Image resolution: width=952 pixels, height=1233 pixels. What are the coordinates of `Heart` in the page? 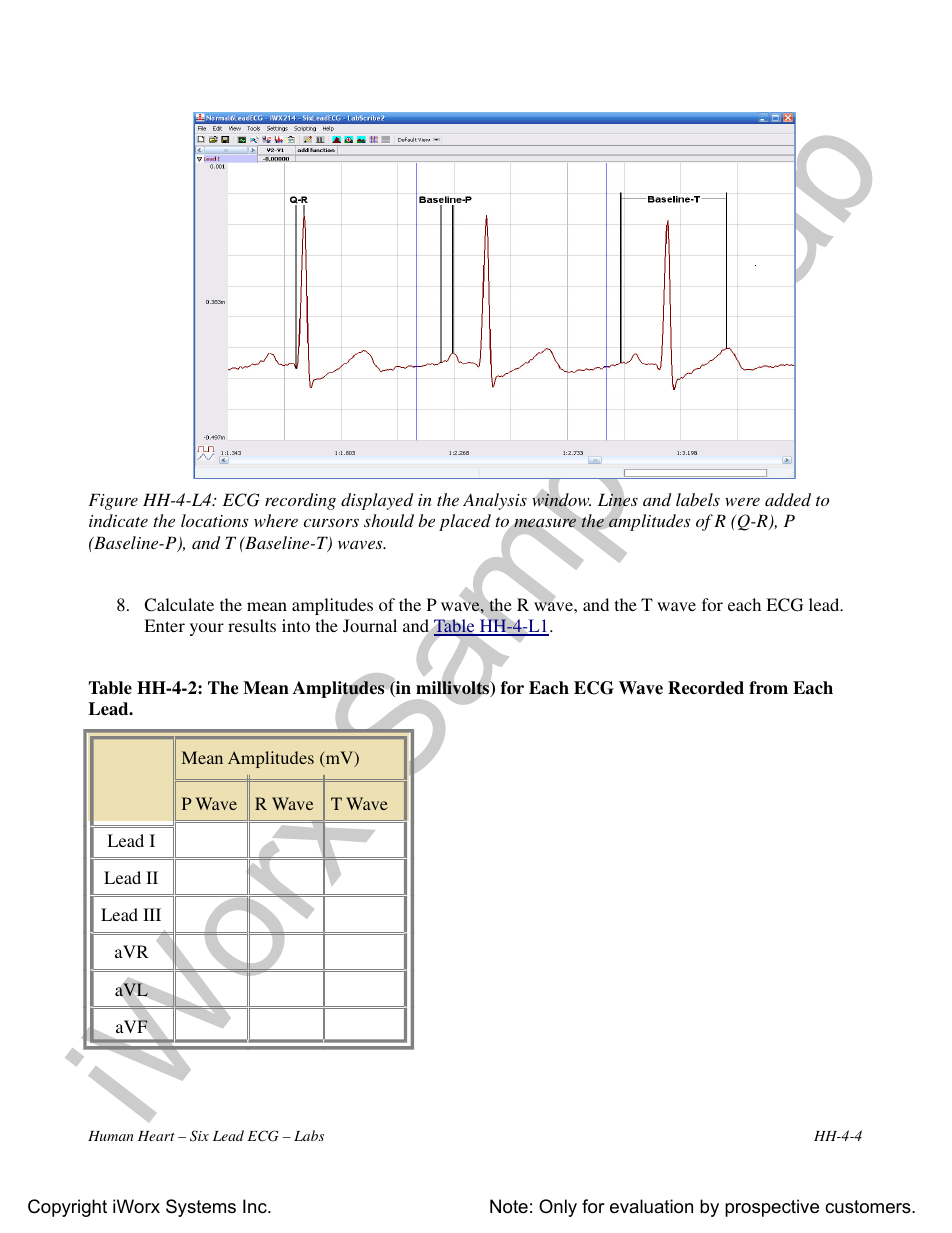 It's located at (156, 1136).
